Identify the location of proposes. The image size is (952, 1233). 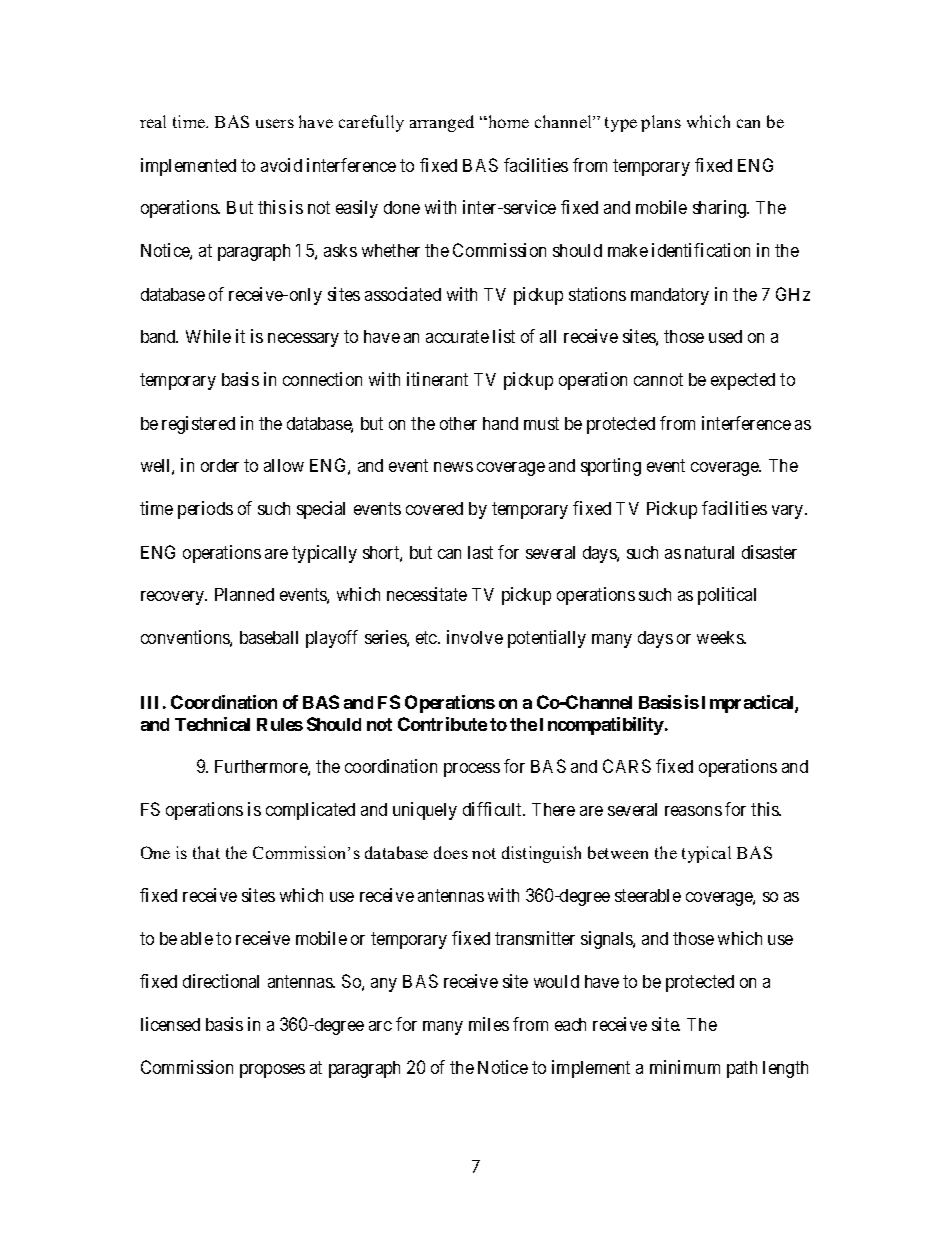
(272, 1071).
